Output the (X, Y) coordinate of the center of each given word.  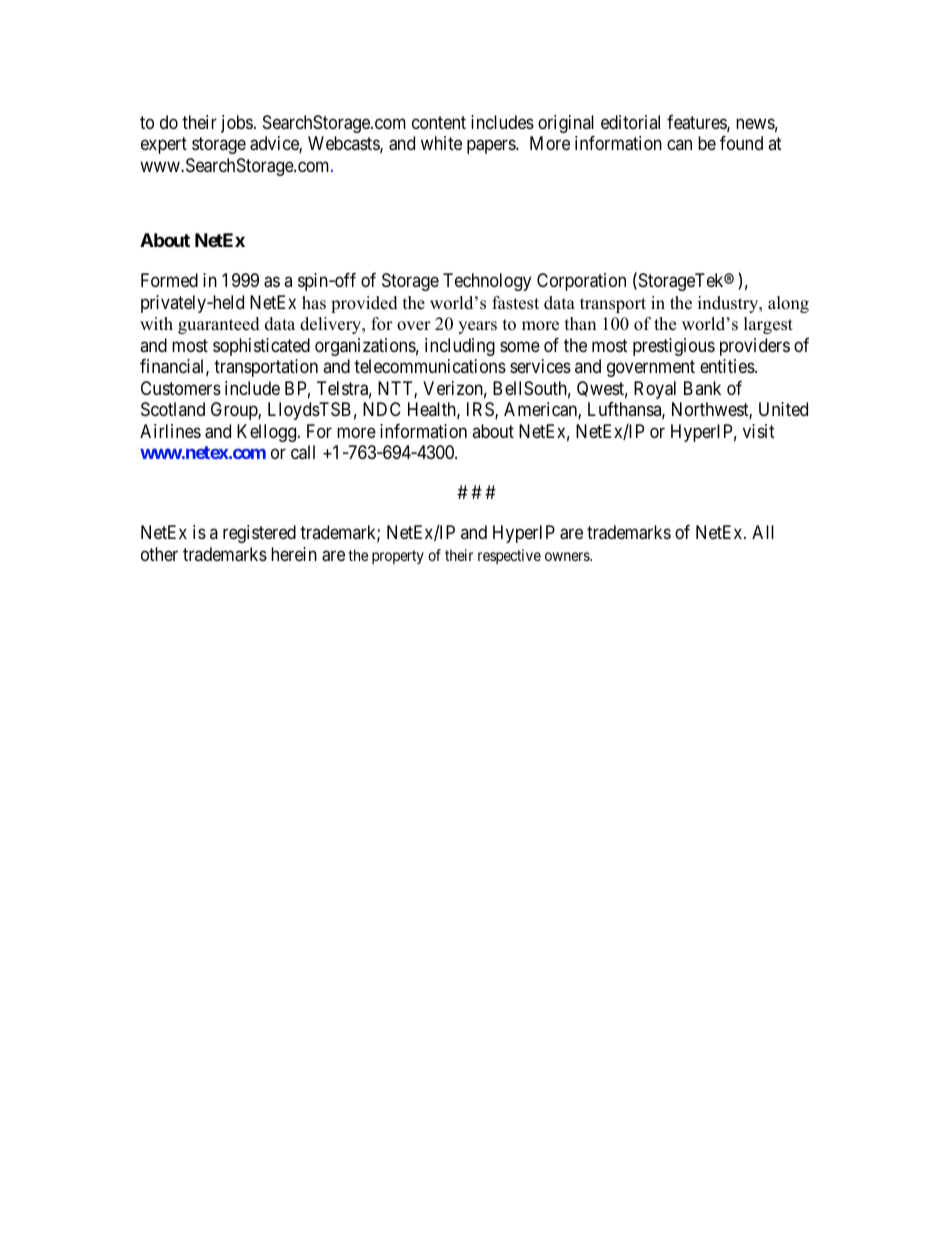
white (441, 143)
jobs (237, 124)
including (460, 347)
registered (259, 534)
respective (509, 556)
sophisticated (261, 347)
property (398, 557)
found (741, 143)
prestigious (674, 347)
